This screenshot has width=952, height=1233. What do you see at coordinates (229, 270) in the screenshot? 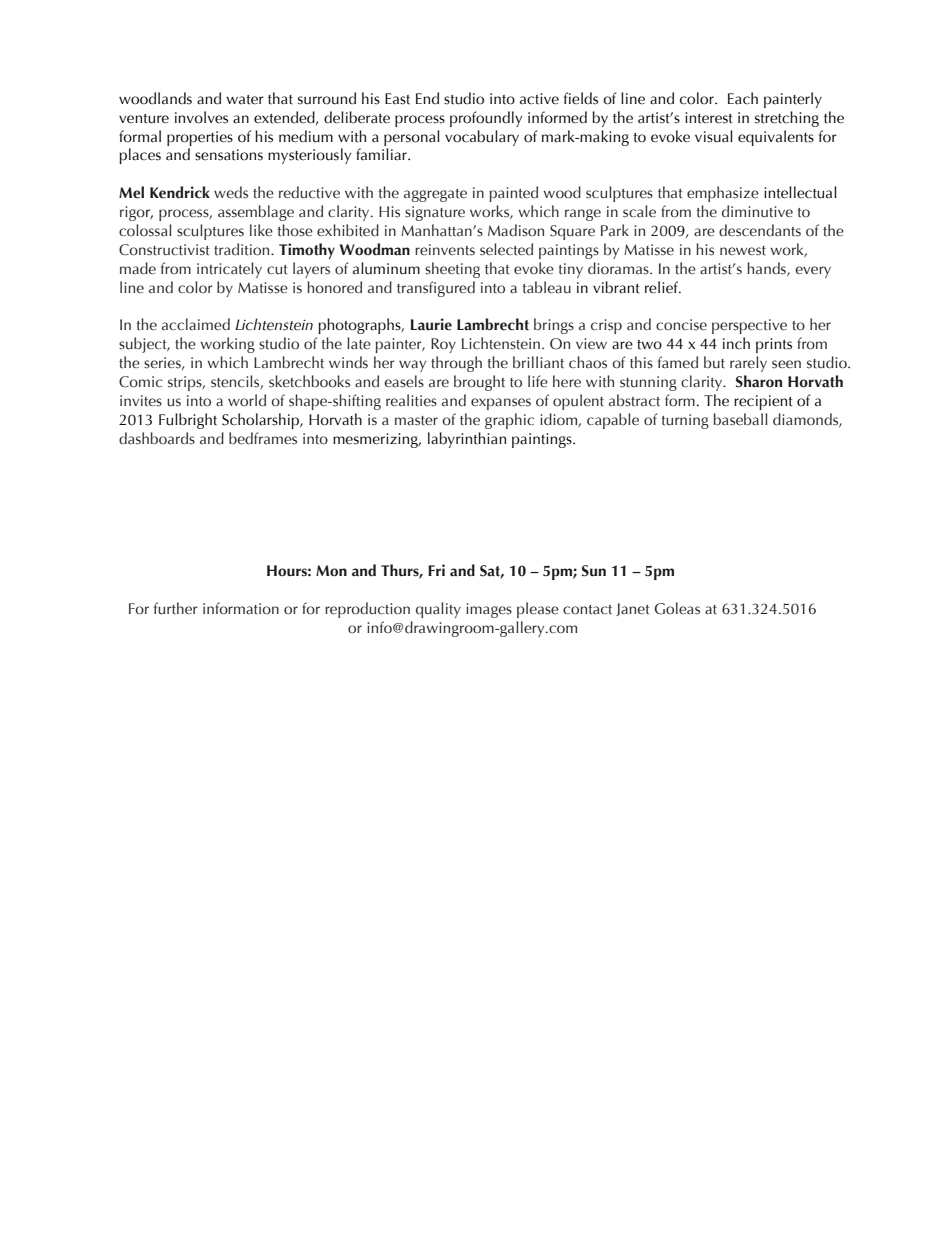
I see `intricately` at bounding box center [229, 270].
